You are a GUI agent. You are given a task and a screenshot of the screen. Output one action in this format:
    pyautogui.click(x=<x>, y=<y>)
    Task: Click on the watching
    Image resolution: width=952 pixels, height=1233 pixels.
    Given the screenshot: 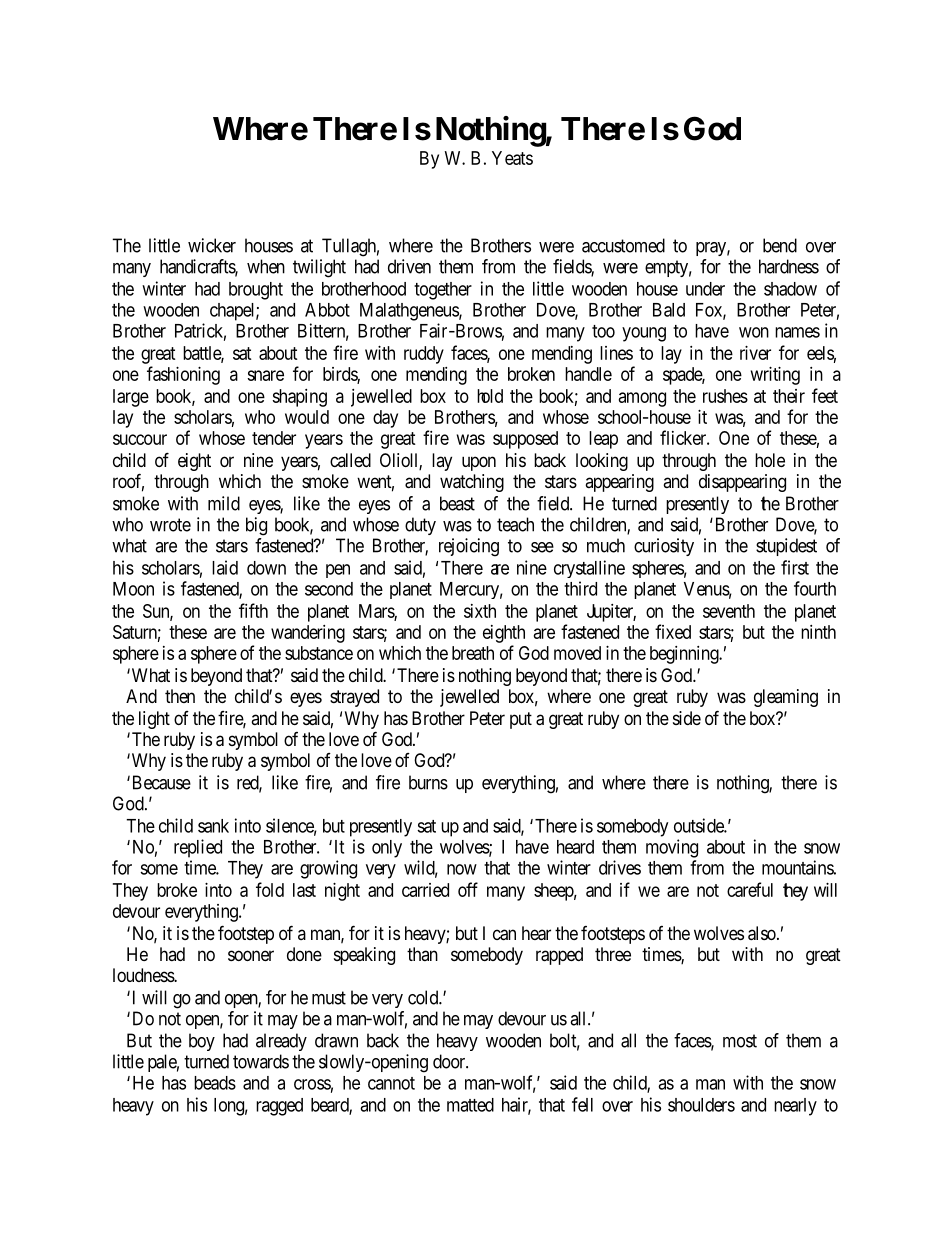 What is the action you would take?
    pyautogui.click(x=472, y=483)
